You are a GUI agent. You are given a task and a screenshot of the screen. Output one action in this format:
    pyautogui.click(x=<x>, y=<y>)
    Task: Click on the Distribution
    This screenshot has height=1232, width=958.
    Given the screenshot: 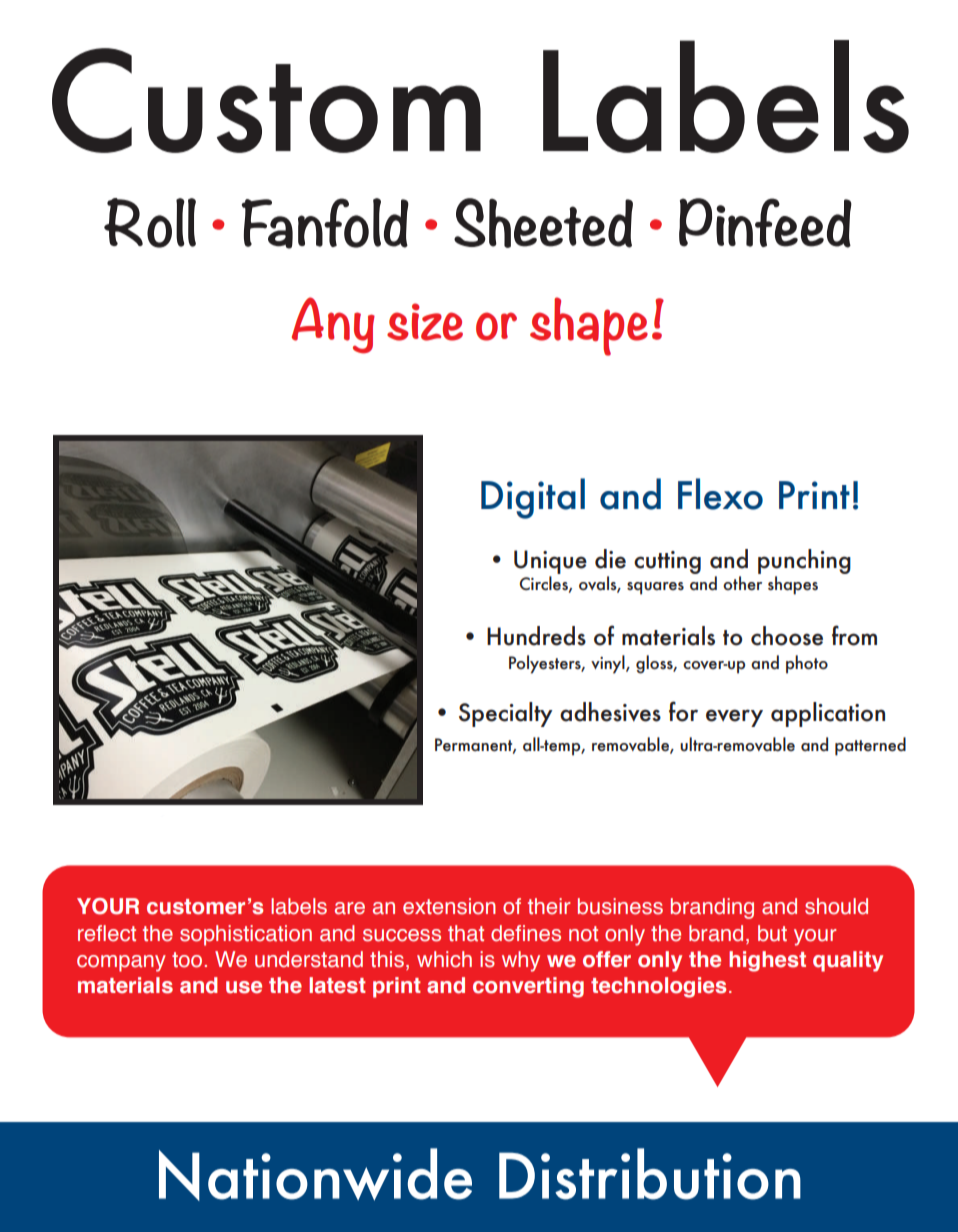 What is the action you would take?
    pyautogui.click(x=650, y=1174)
